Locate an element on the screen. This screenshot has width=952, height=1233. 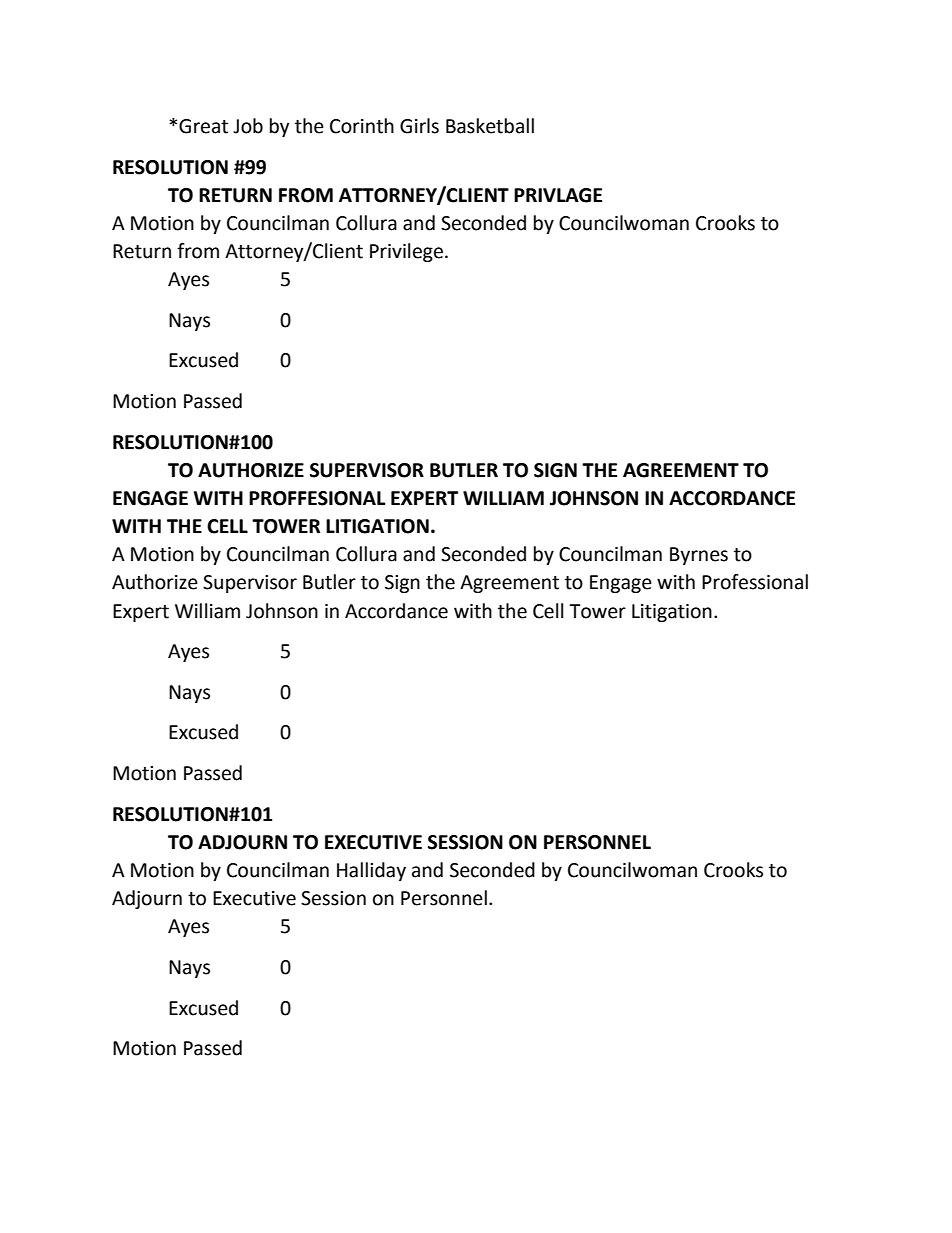
Job is located at coordinates (248, 126).
